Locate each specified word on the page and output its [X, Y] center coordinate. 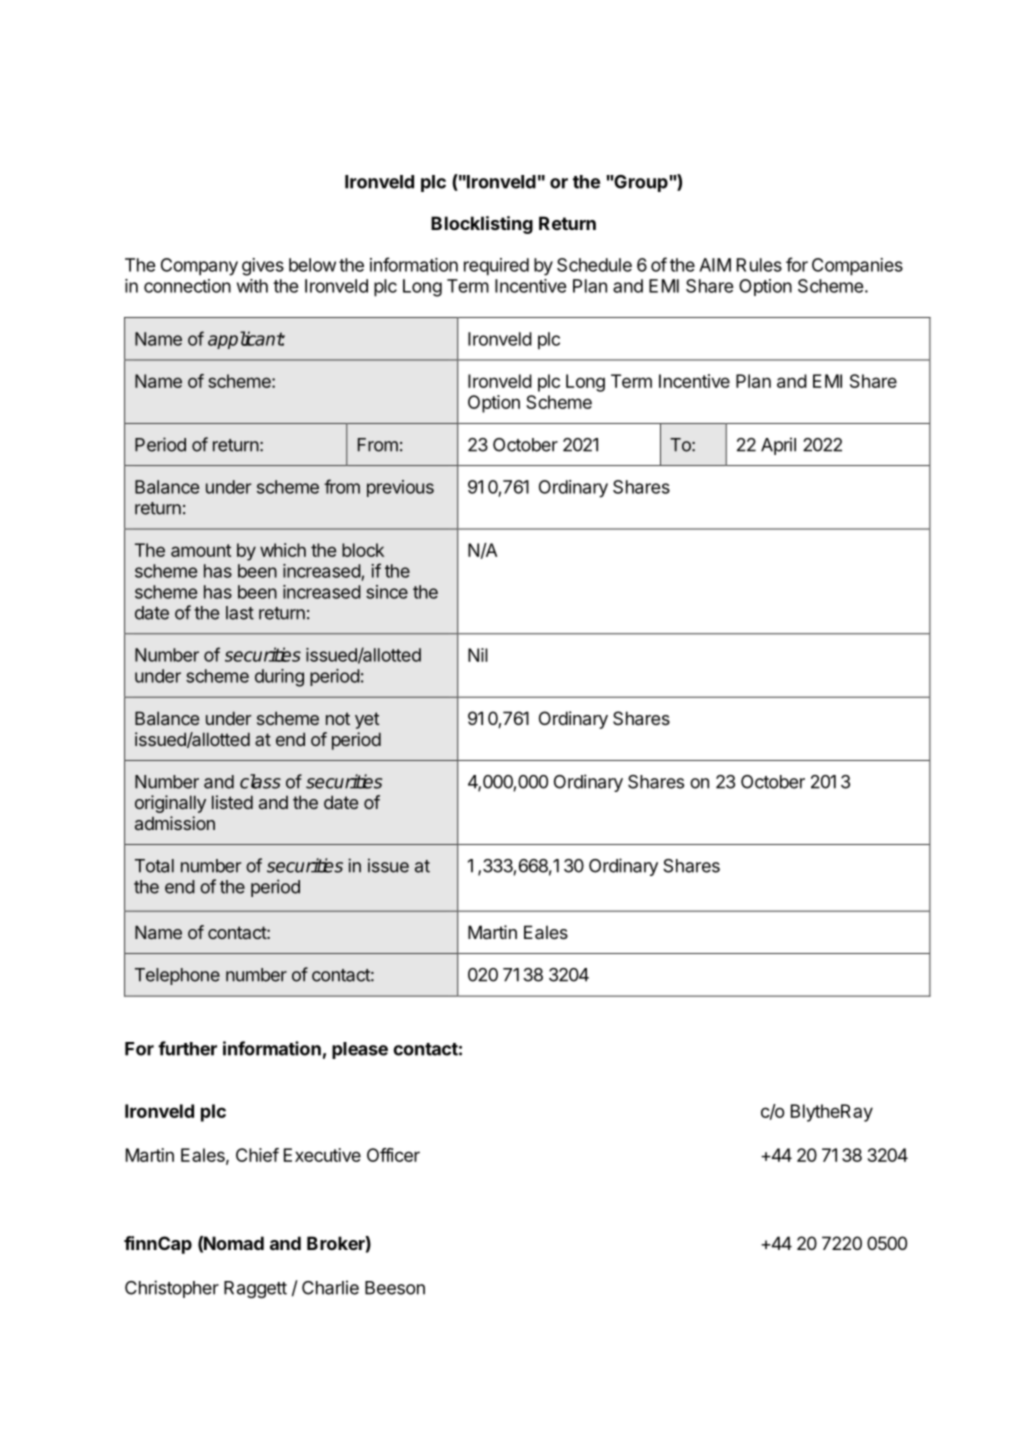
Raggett [255, 1289]
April [778, 446]
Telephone [177, 976]
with [252, 286]
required [496, 267]
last [240, 613]
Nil [478, 655]
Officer [393, 1155]
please [360, 1050]
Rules [759, 265]
